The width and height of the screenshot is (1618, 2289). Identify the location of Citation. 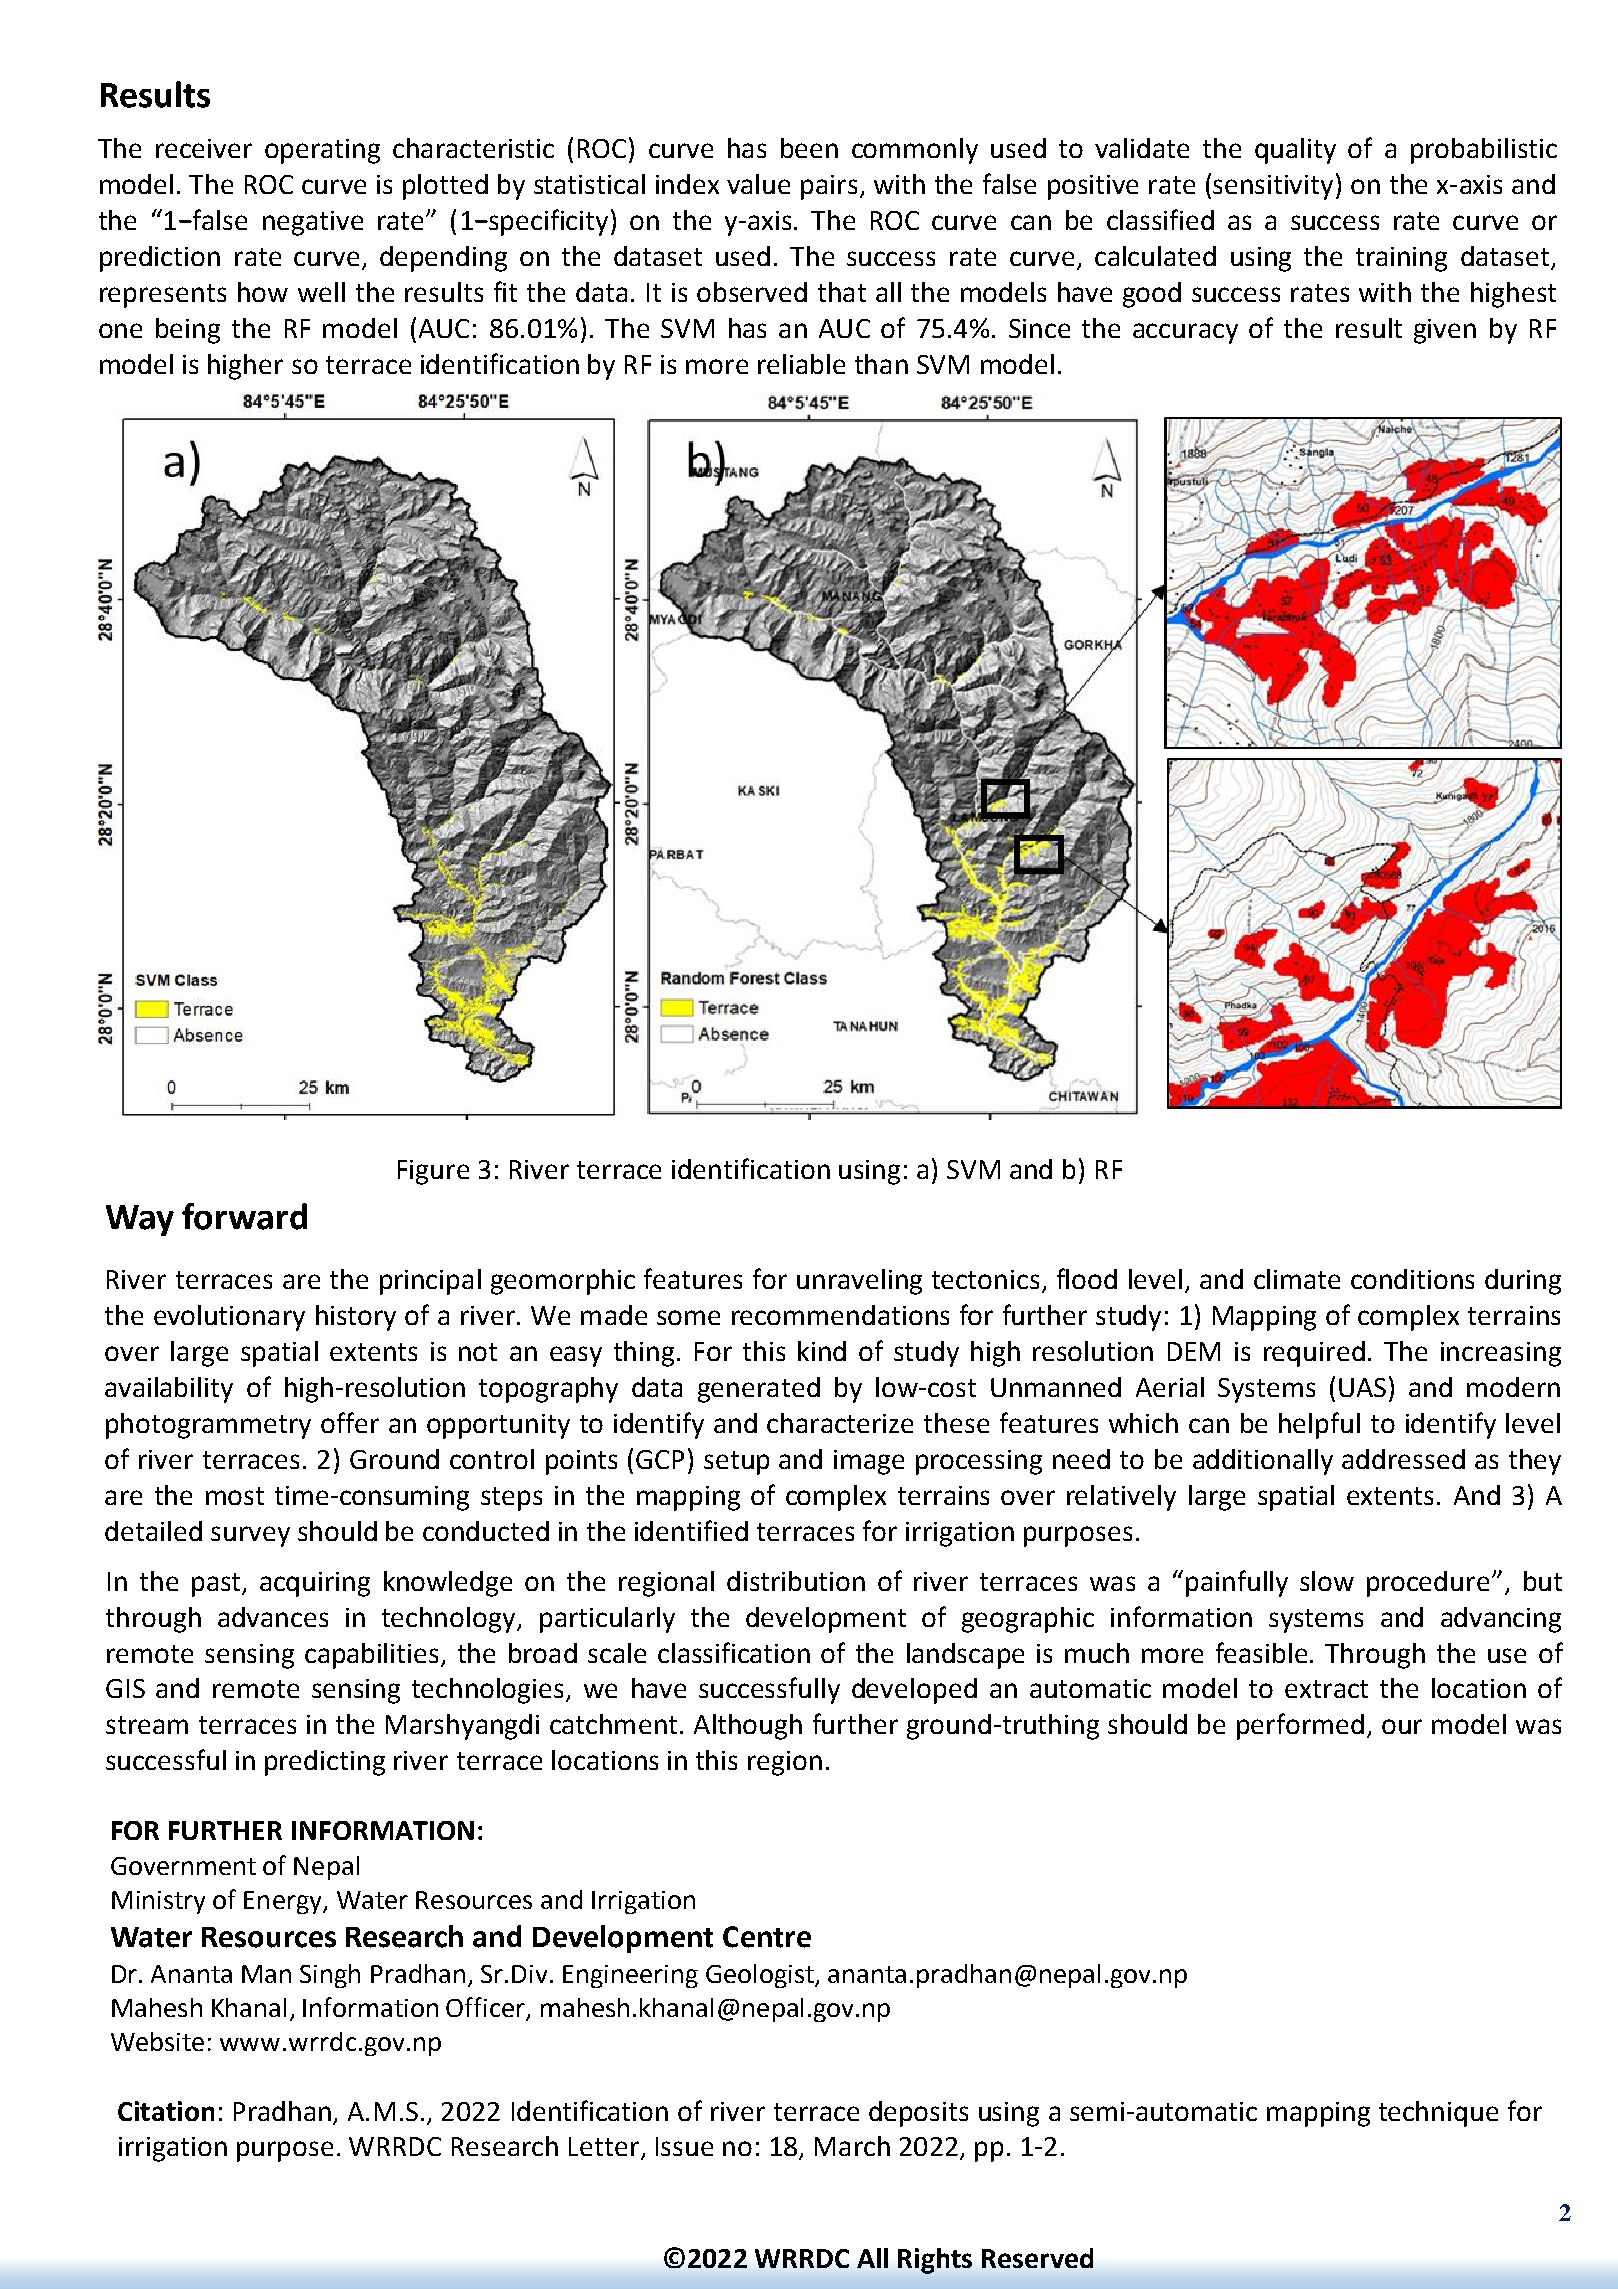
(166, 2111).
